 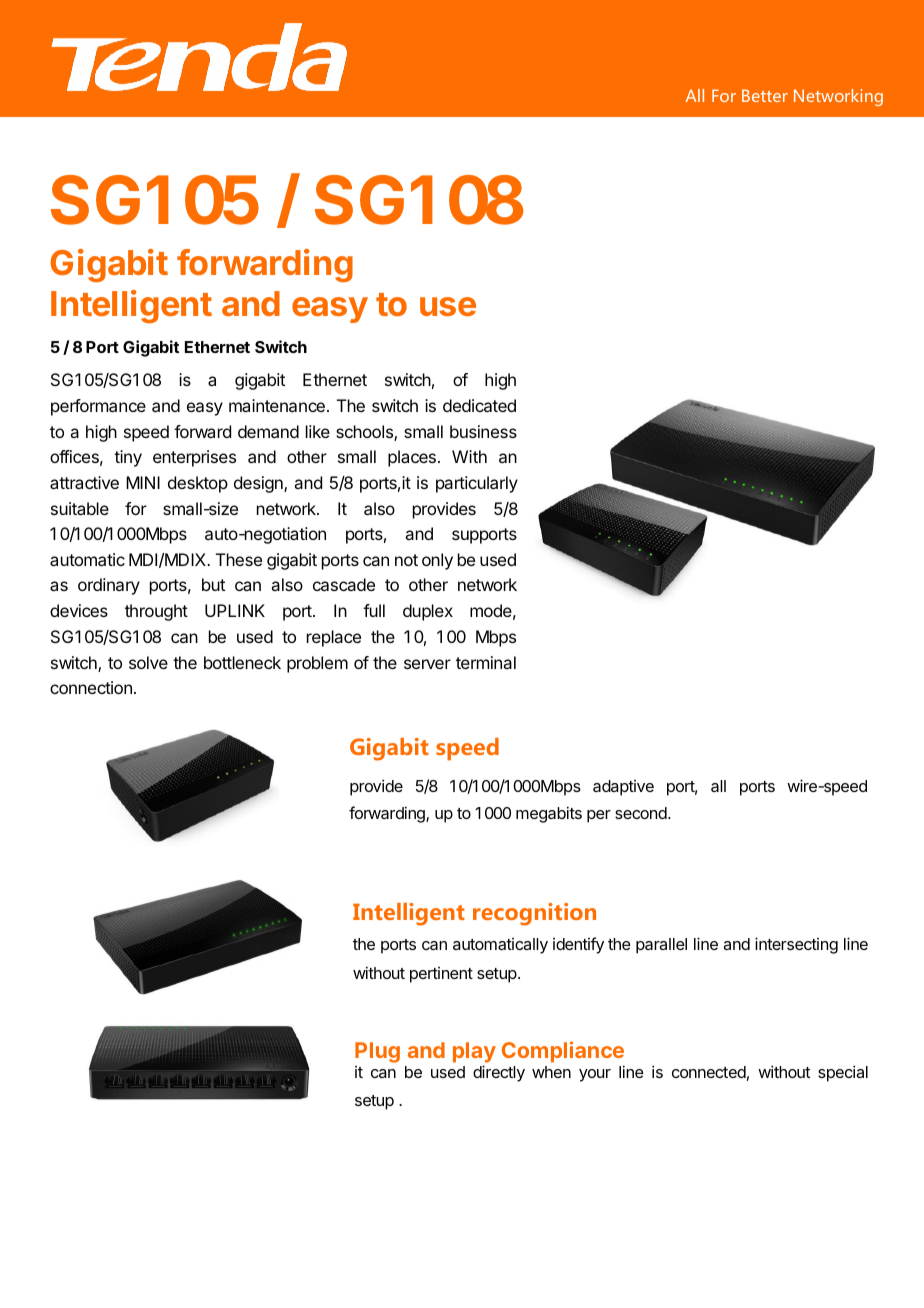 What do you see at coordinates (483, 431) in the screenshot?
I see `business` at bounding box center [483, 431].
